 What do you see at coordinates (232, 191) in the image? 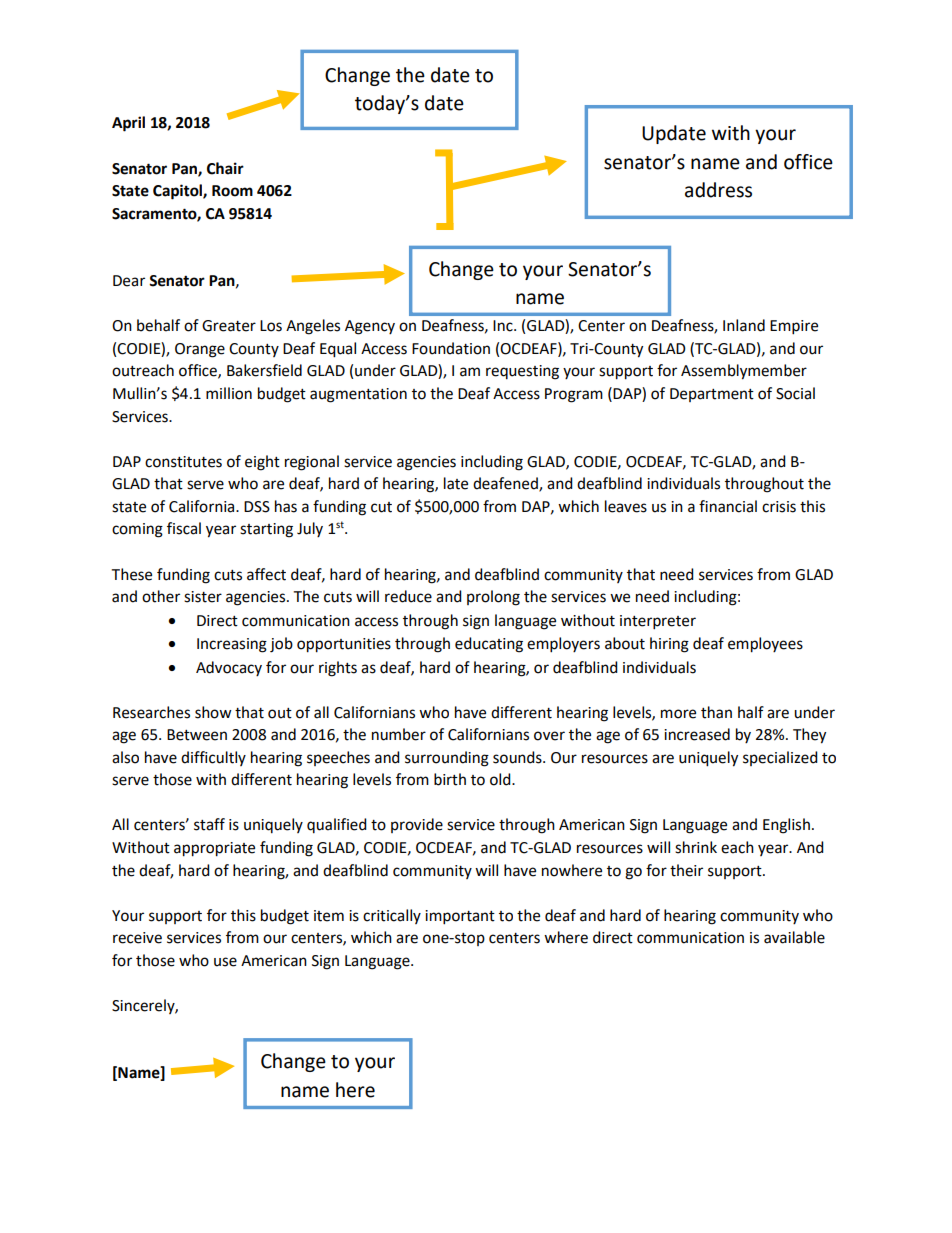
I see `Room` at bounding box center [232, 191].
